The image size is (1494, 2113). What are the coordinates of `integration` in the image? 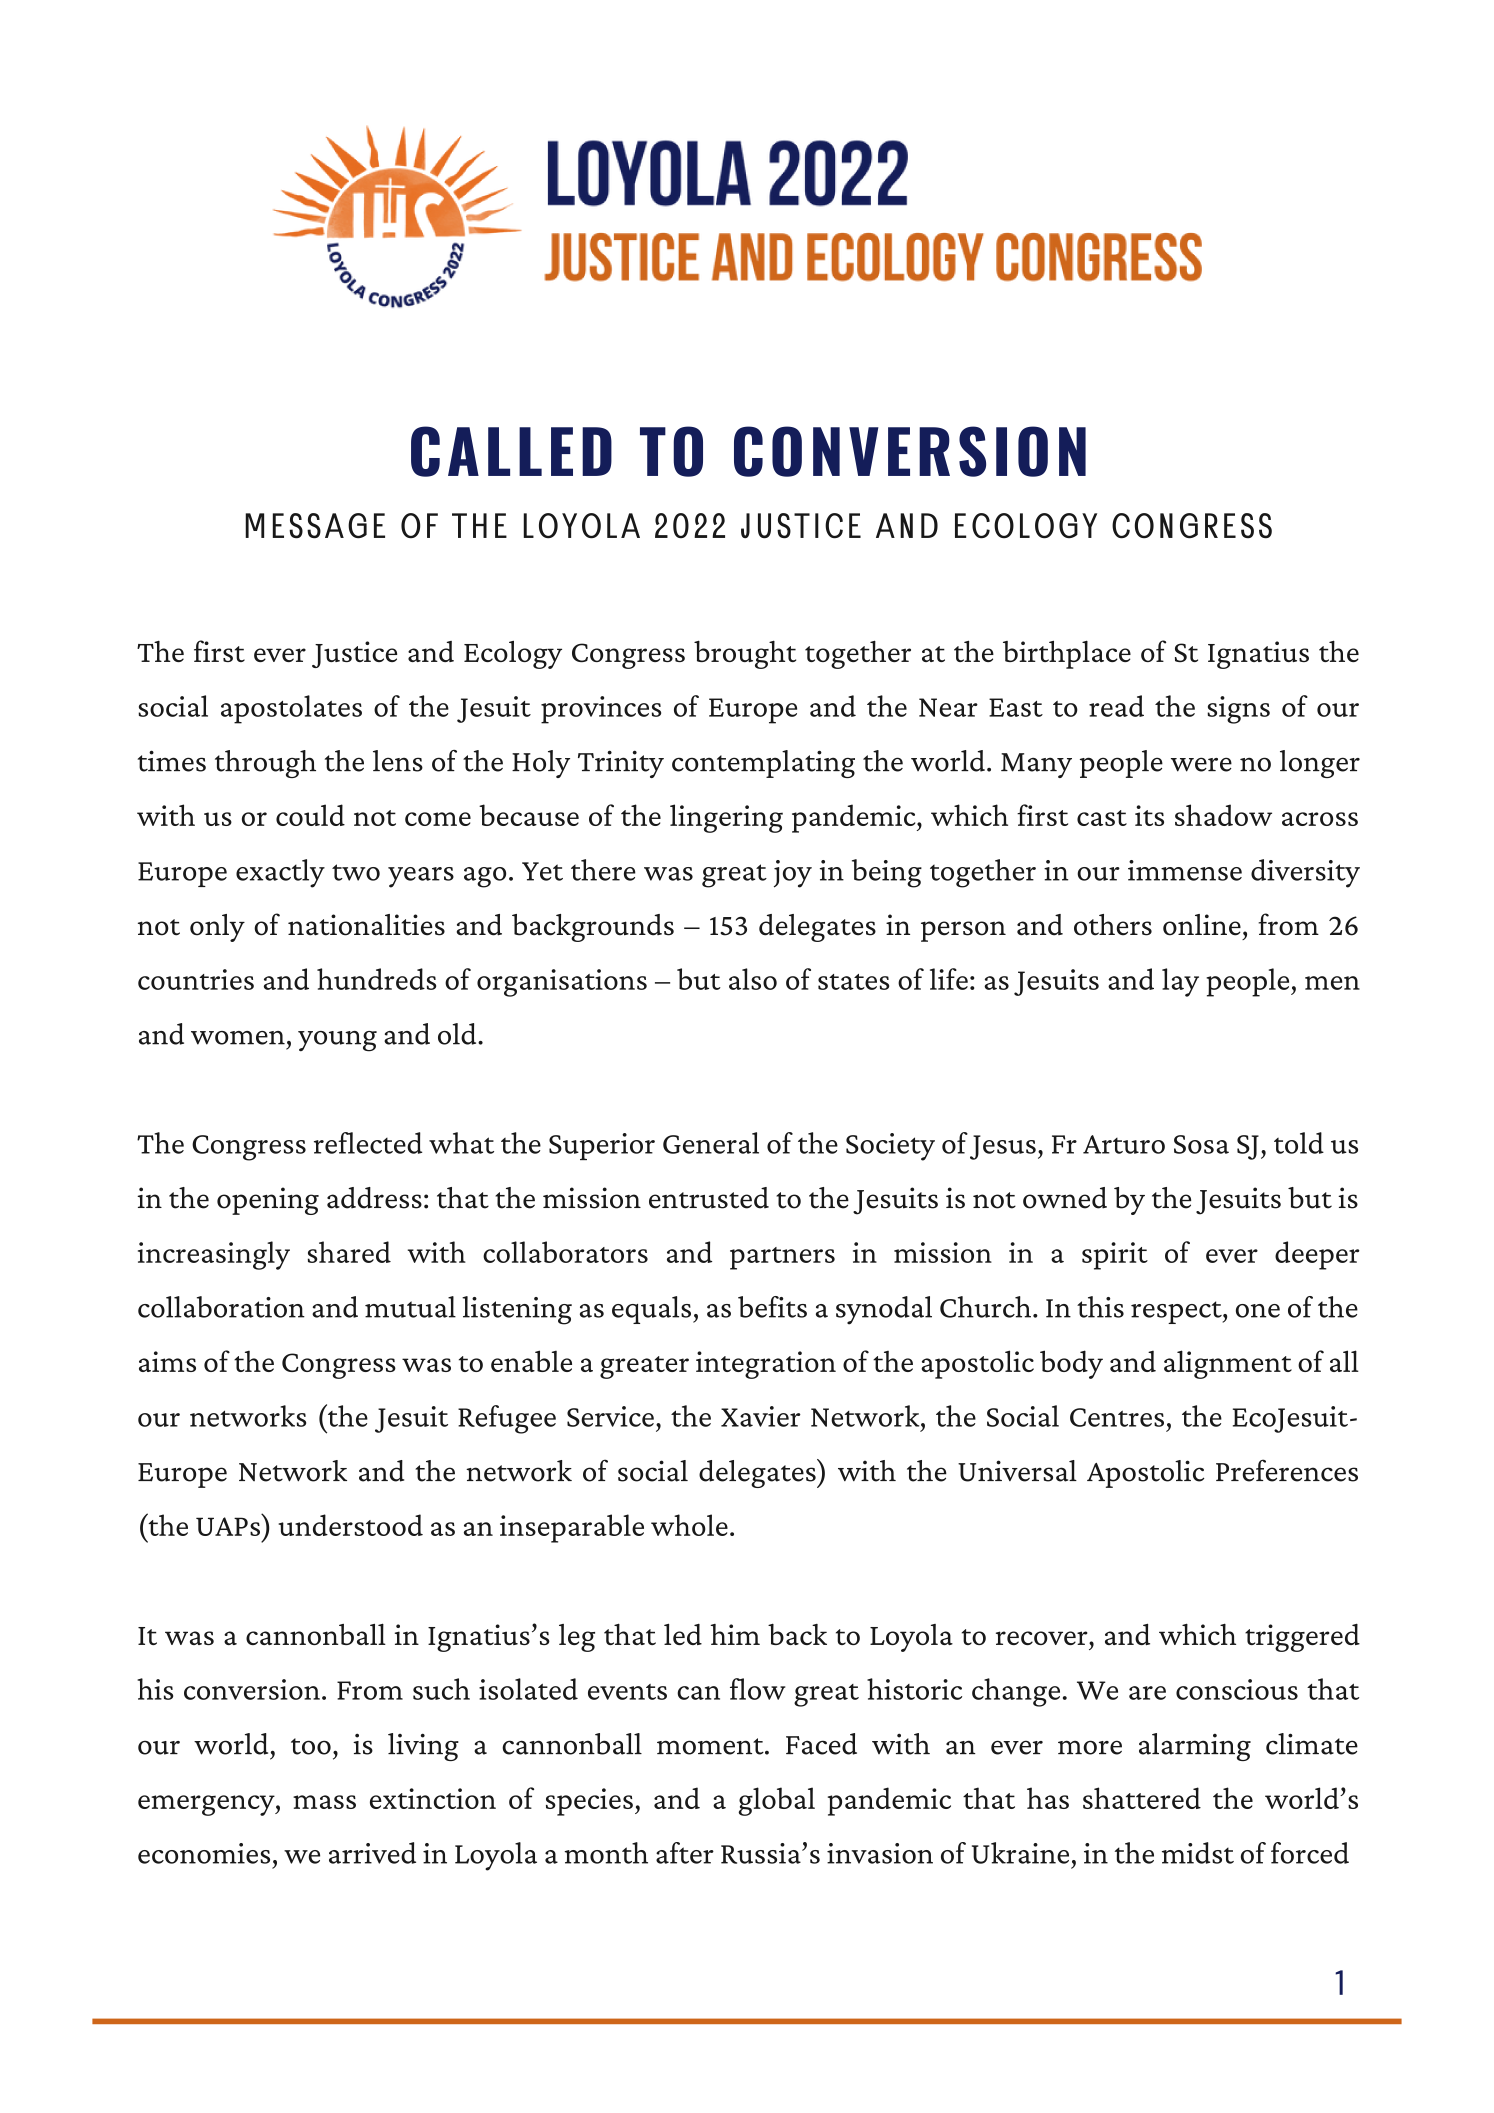 It's located at (766, 1365).
